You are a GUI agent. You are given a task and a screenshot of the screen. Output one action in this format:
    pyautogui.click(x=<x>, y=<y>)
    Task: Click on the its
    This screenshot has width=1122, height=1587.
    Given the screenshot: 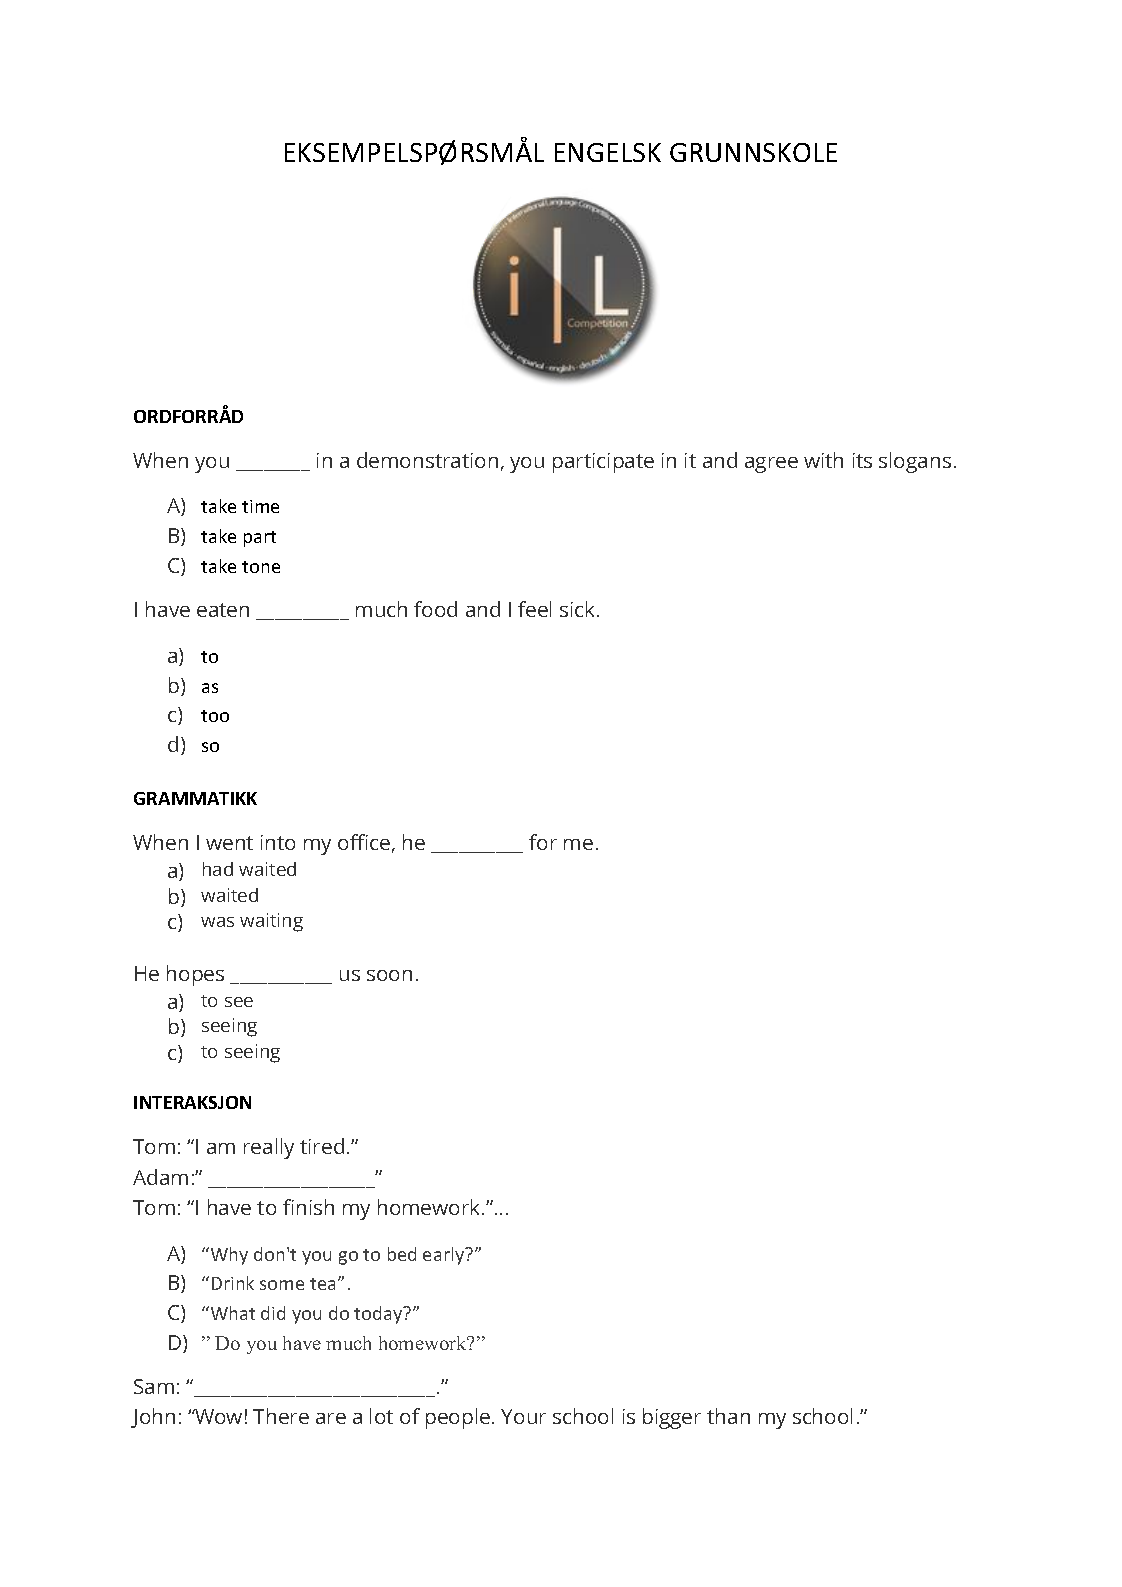 What is the action you would take?
    pyautogui.click(x=862, y=460)
